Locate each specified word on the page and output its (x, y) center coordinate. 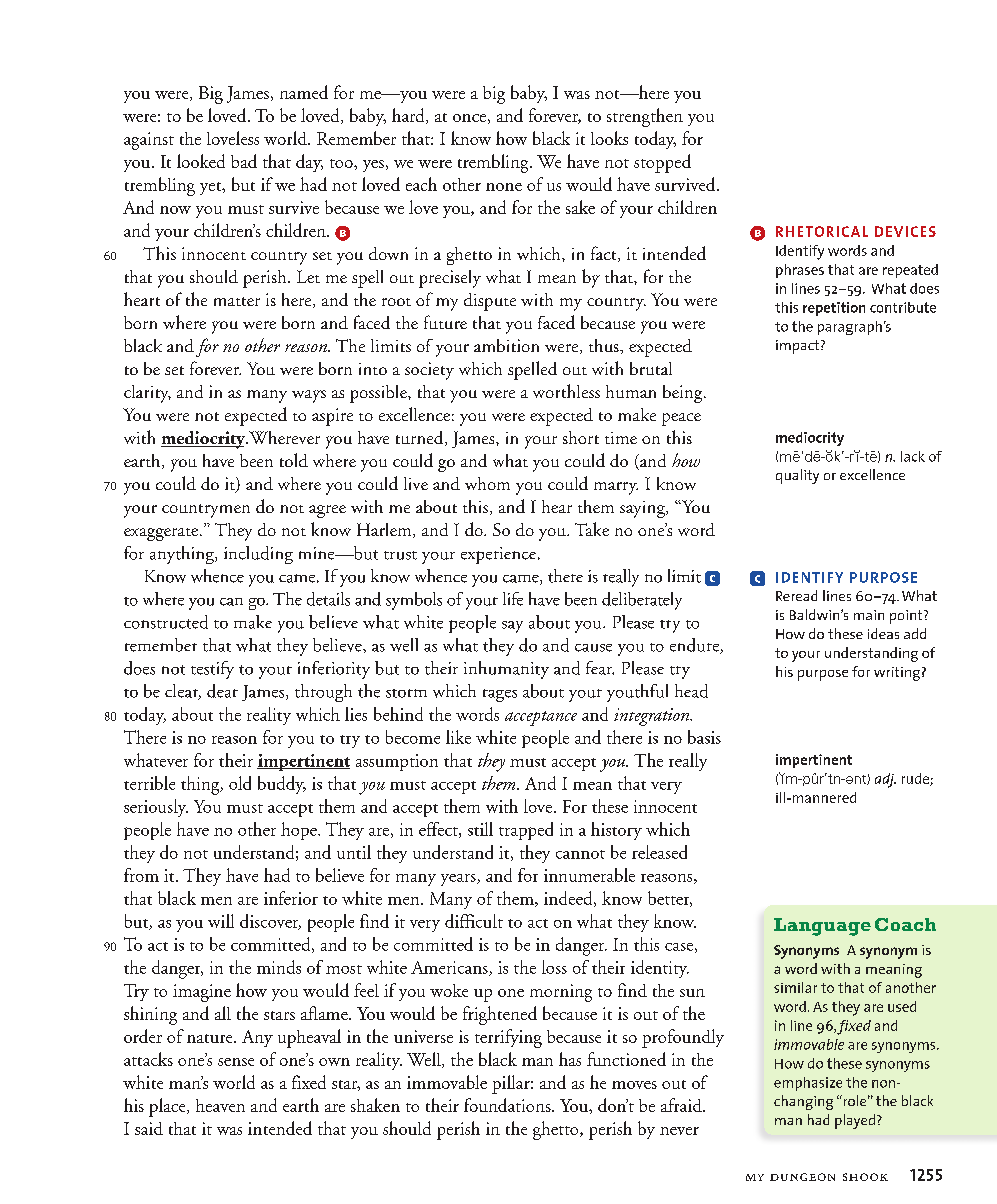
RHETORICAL (822, 231)
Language (822, 927)
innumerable (589, 875)
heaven (220, 1105)
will (221, 921)
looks (609, 138)
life (513, 599)
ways (309, 396)
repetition (834, 309)
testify (212, 670)
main (869, 615)
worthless (566, 391)
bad (244, 161)
